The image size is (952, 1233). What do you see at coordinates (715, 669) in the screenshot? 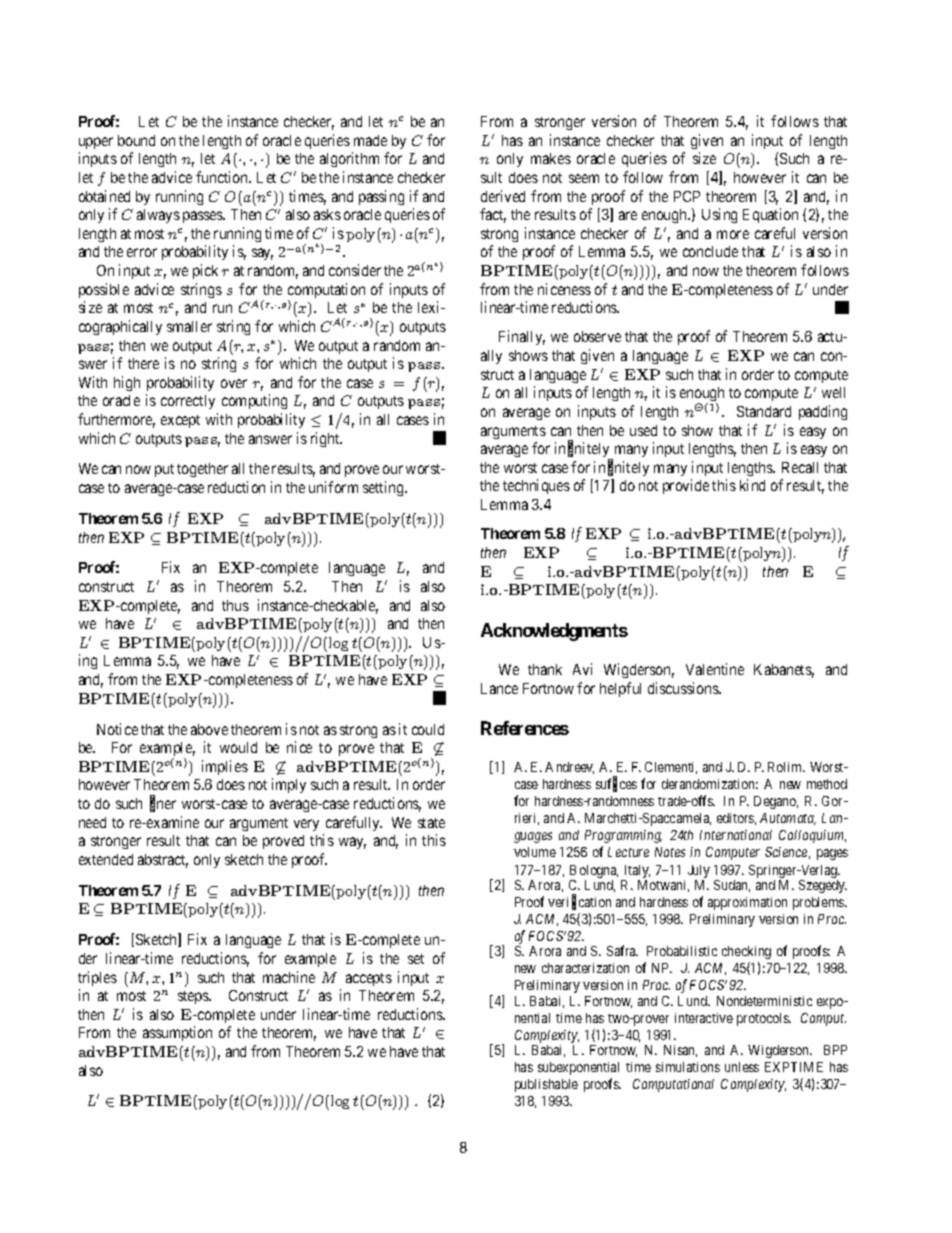
I see `Valentine` at bounding box center [715, 669].
